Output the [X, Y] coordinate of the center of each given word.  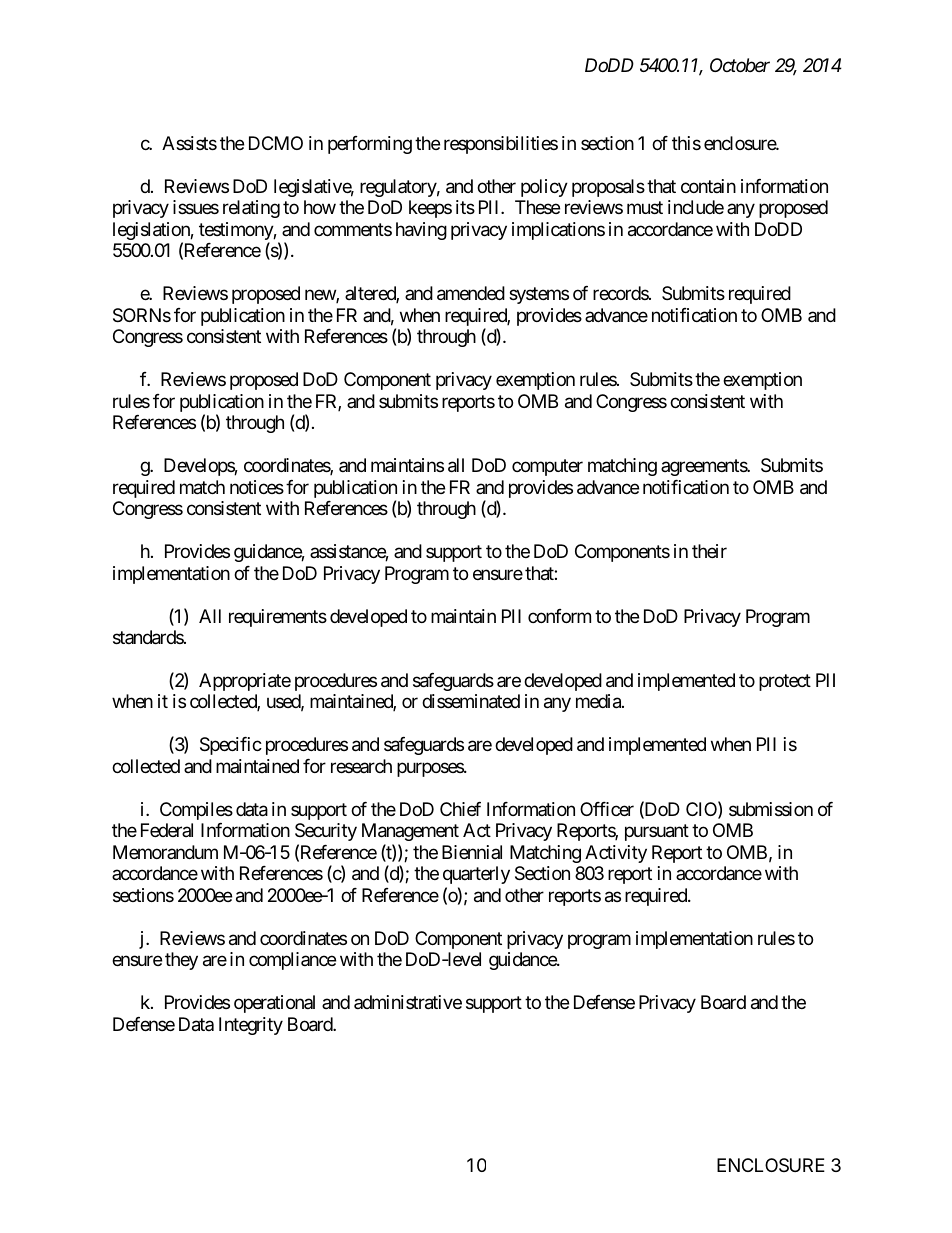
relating [251, 209]
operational [274, 1004]
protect [785, 682]
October [740, 65]
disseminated [471, 701]
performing [370, 145]
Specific [231, 746]
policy [544, 188]
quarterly [476, 875]
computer [547, 467]
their [709, 551]
